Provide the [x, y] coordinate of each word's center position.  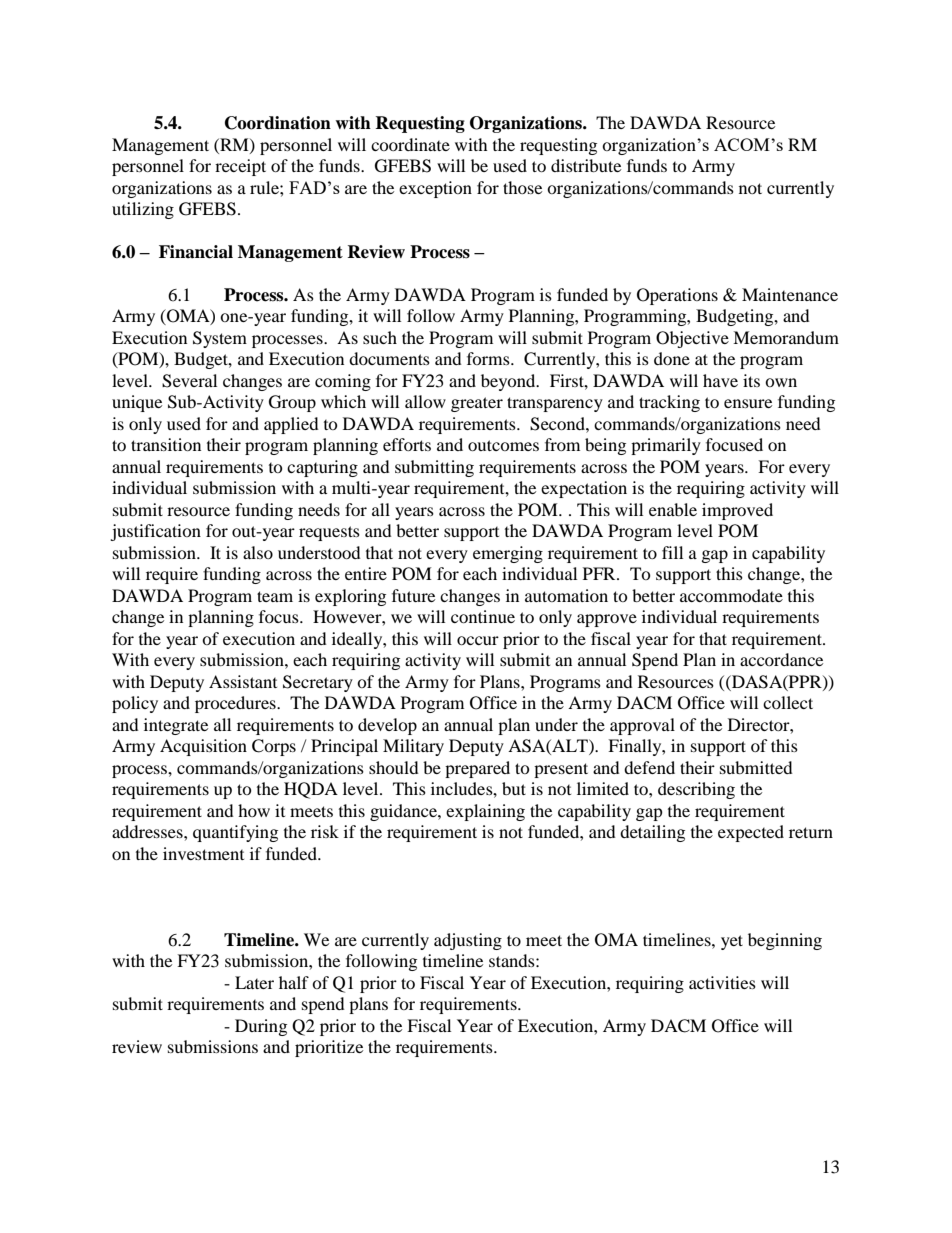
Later [254, 982]
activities [722, 982]
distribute [586, 165]
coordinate [410, 144]
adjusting [468, 941]
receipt [240, 167]
